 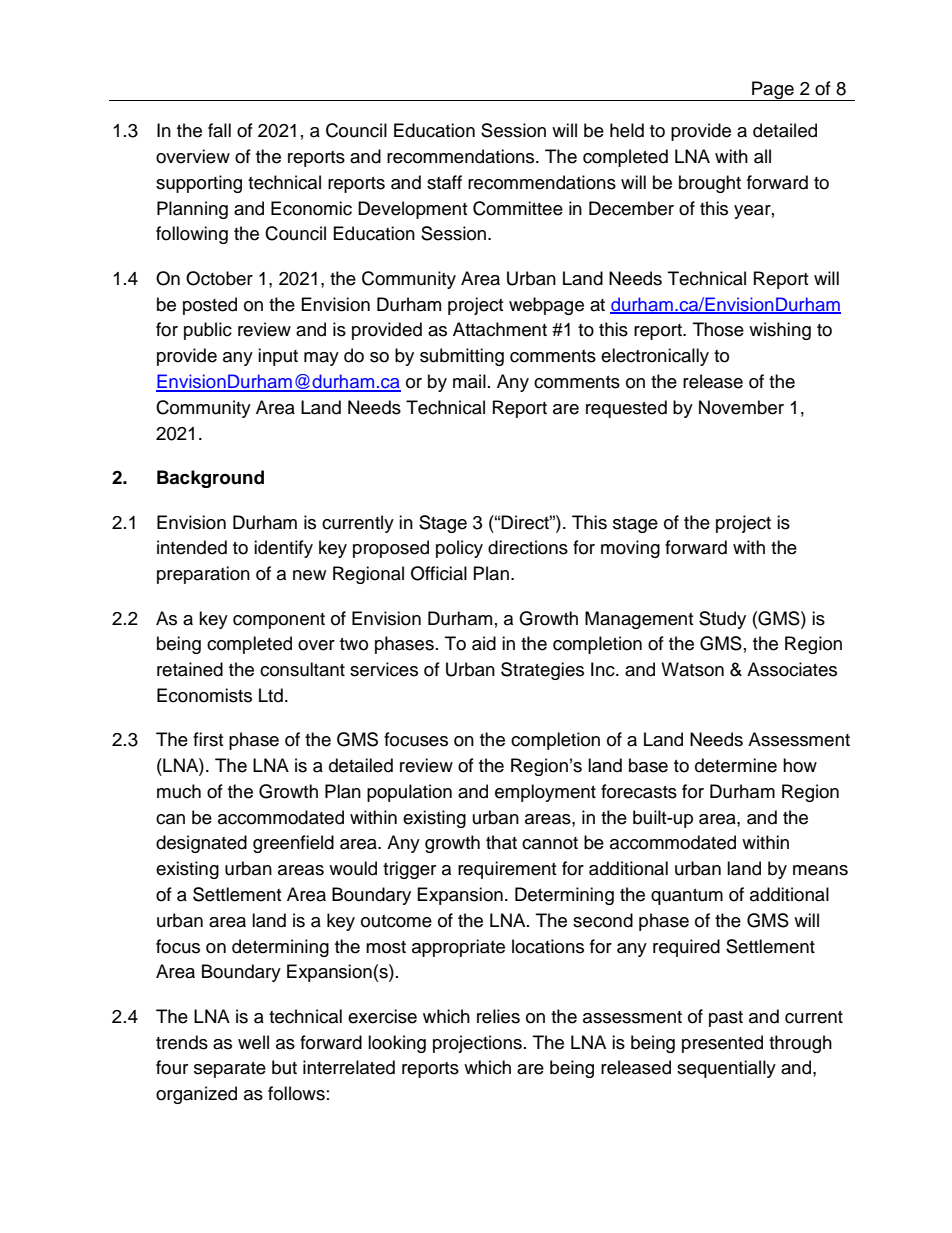 What do you see at coordinates (230, 1070) in the screenshot?
I see `separate` at bounding box center [230, 1070].
